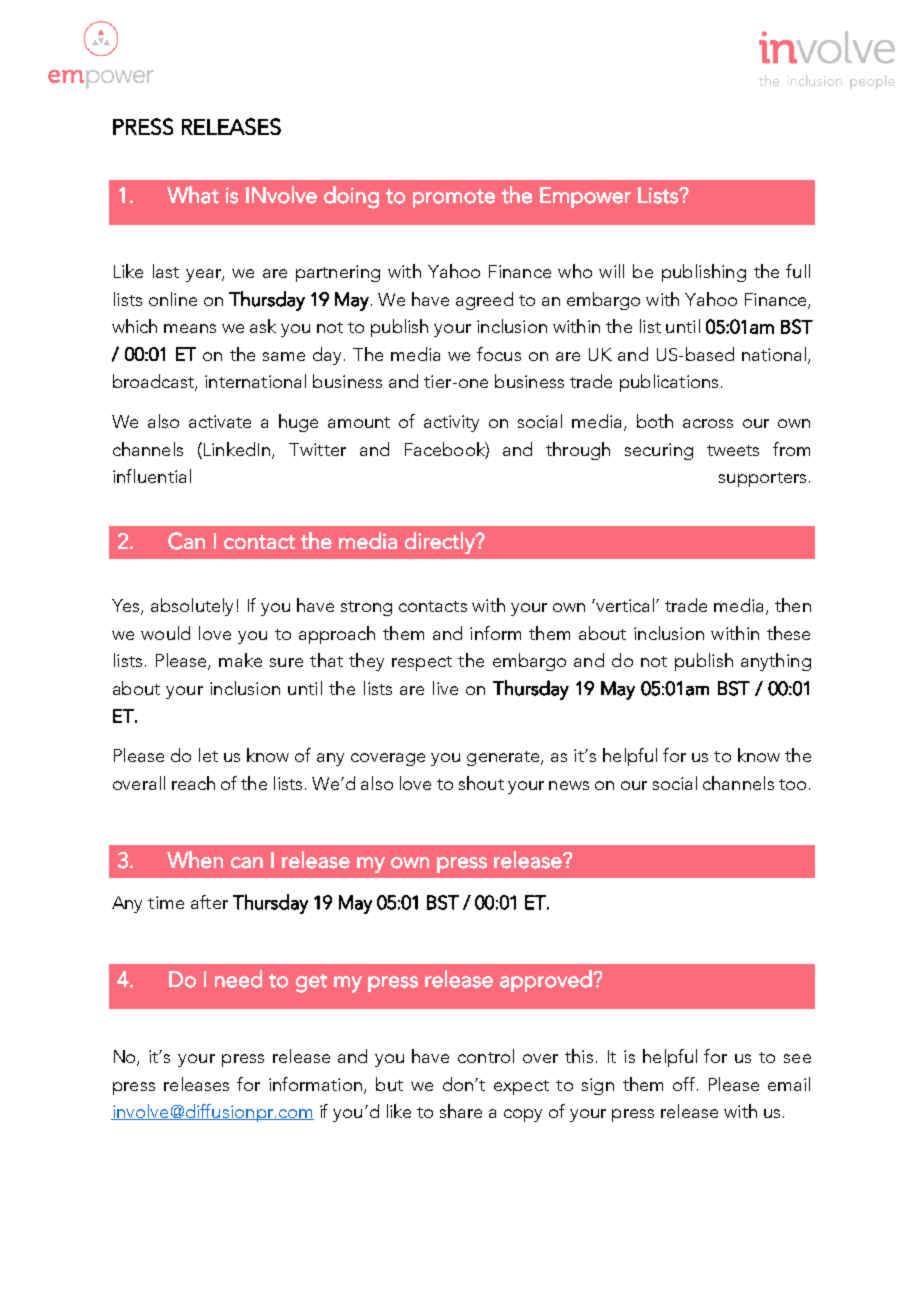 Image resolution: width=924 pixels, height=1308 pixels. What do you see at coordinates (461, 1111) in the screenshot?
I see `share` at bounding box center [461, 1111].
